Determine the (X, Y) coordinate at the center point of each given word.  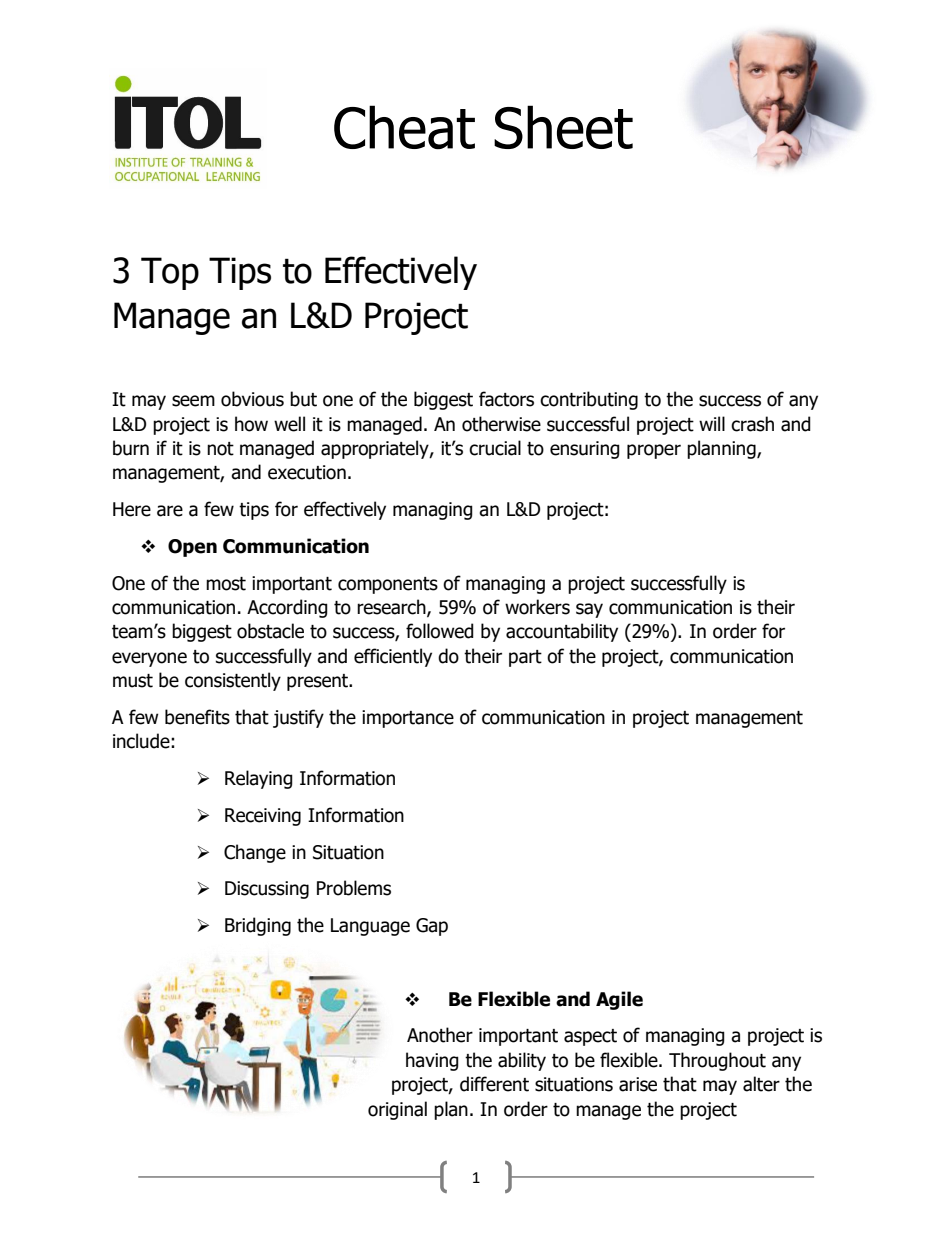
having (432, 1061)
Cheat (404, 127)
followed (440, 631)
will (712, 423)
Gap (432, 927)
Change (255, 853)
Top (170, 273)
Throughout (717, 1061)
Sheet (563, 127)
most (226, 584)
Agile (619, 1000)
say (589, 610)
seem (193, 401)
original (397, 1110)
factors (506, 399)
